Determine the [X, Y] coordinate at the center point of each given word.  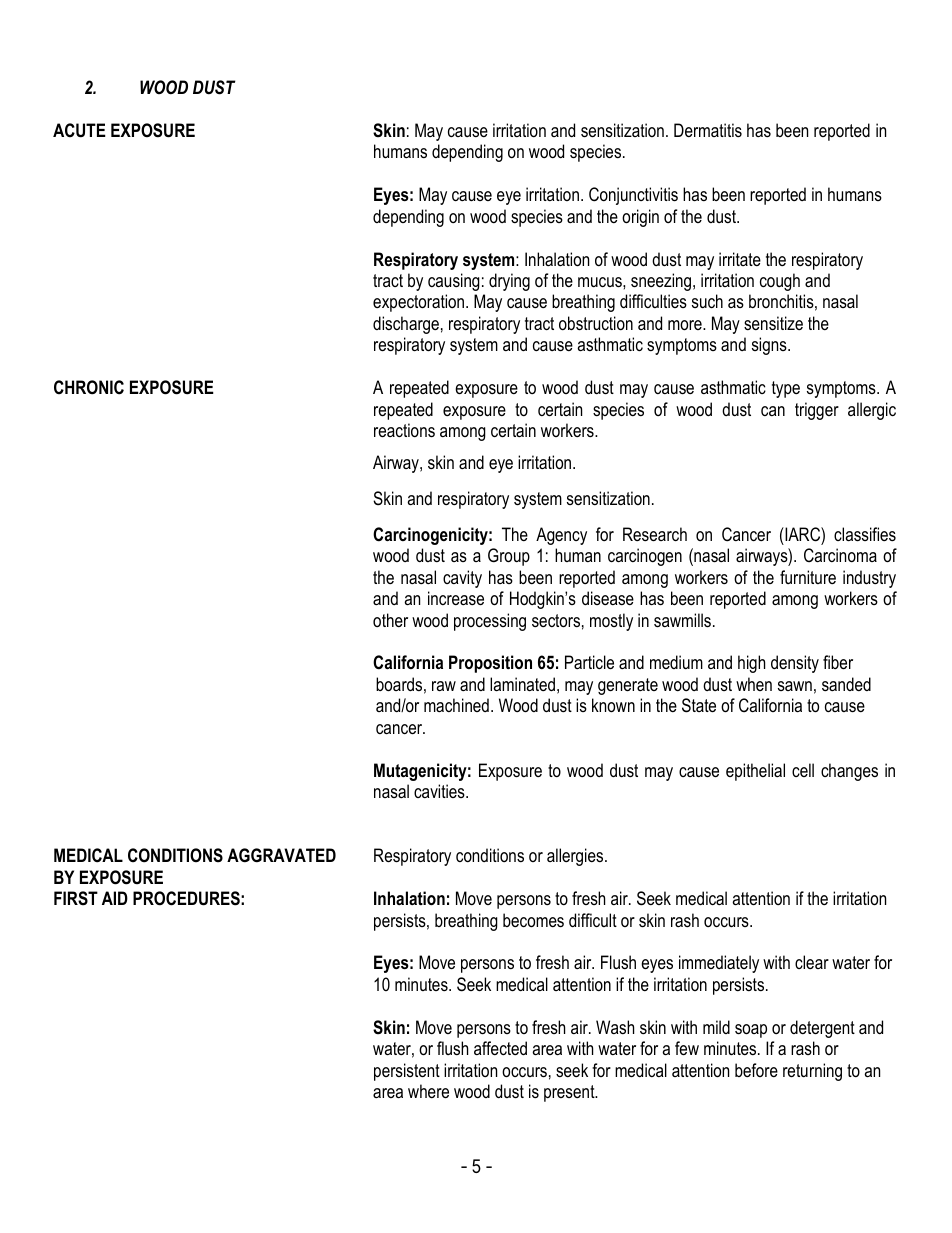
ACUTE [79, 130]
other [390, 620]
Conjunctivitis [633, 196]
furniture [808, 577]
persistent [407, 1072]
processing [490, 622]
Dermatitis [708, 130]
